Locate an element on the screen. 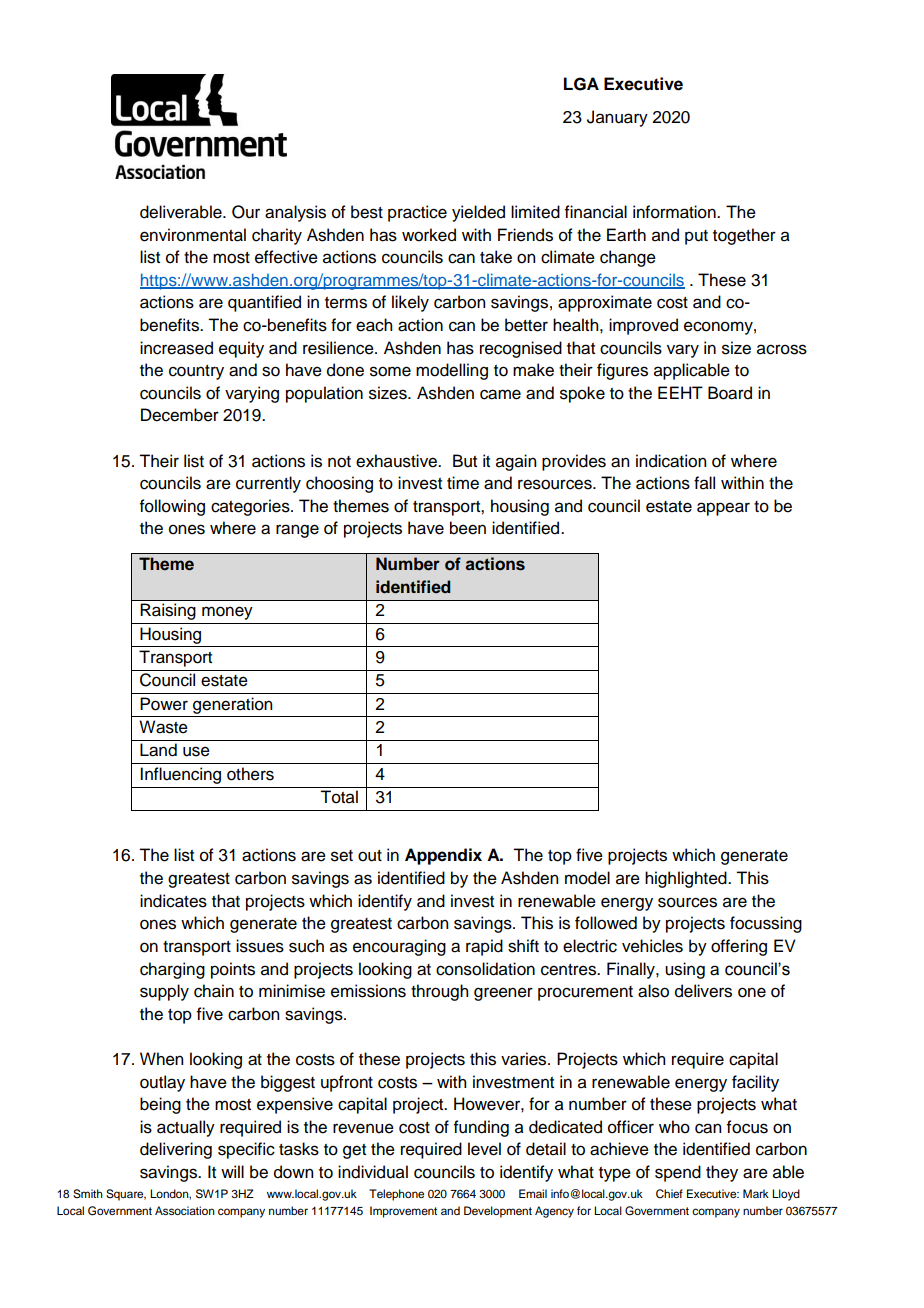  they is located at coordinates (722, 1173).
